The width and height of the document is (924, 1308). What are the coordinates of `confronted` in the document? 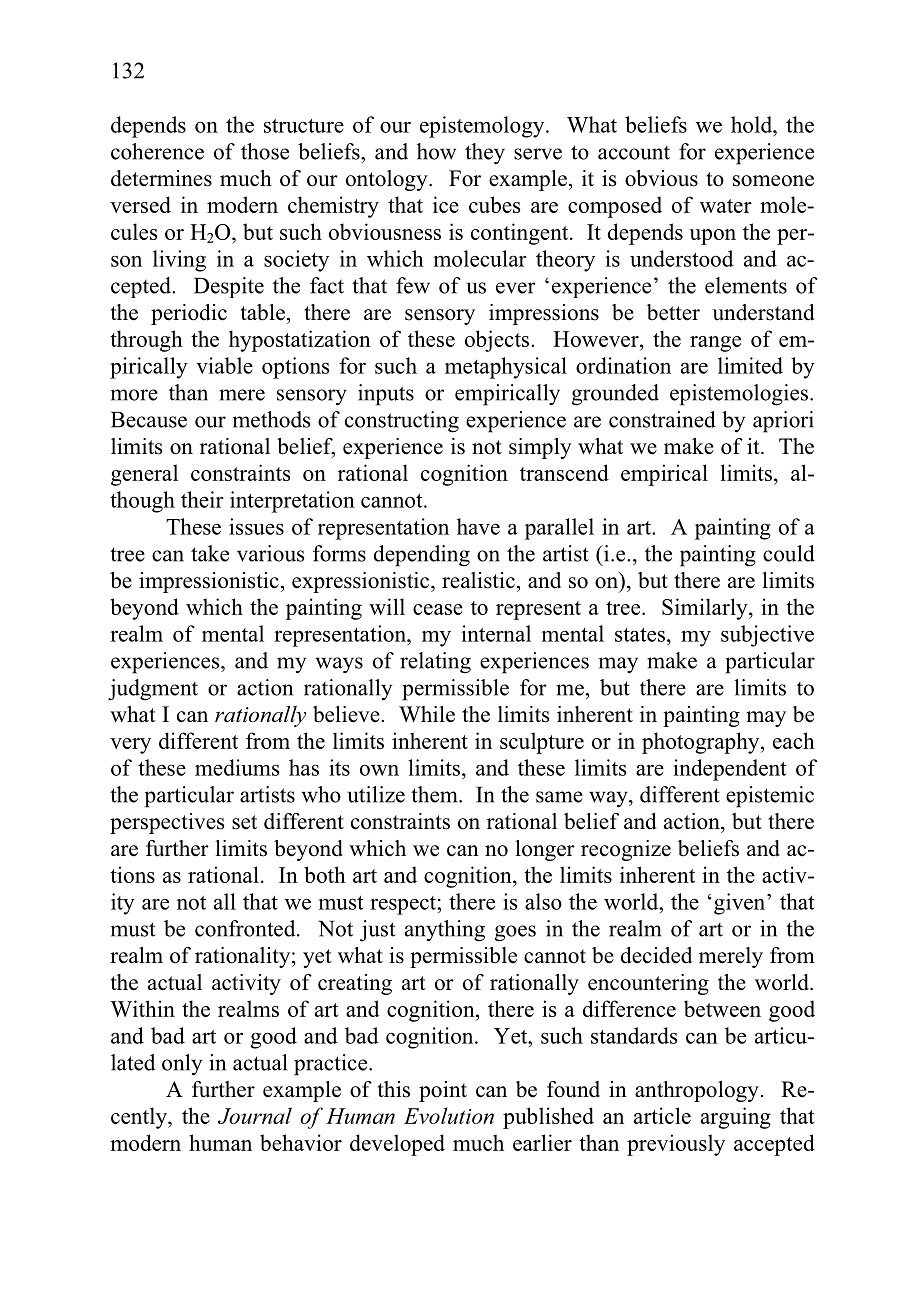 It's located at (246, 928).
